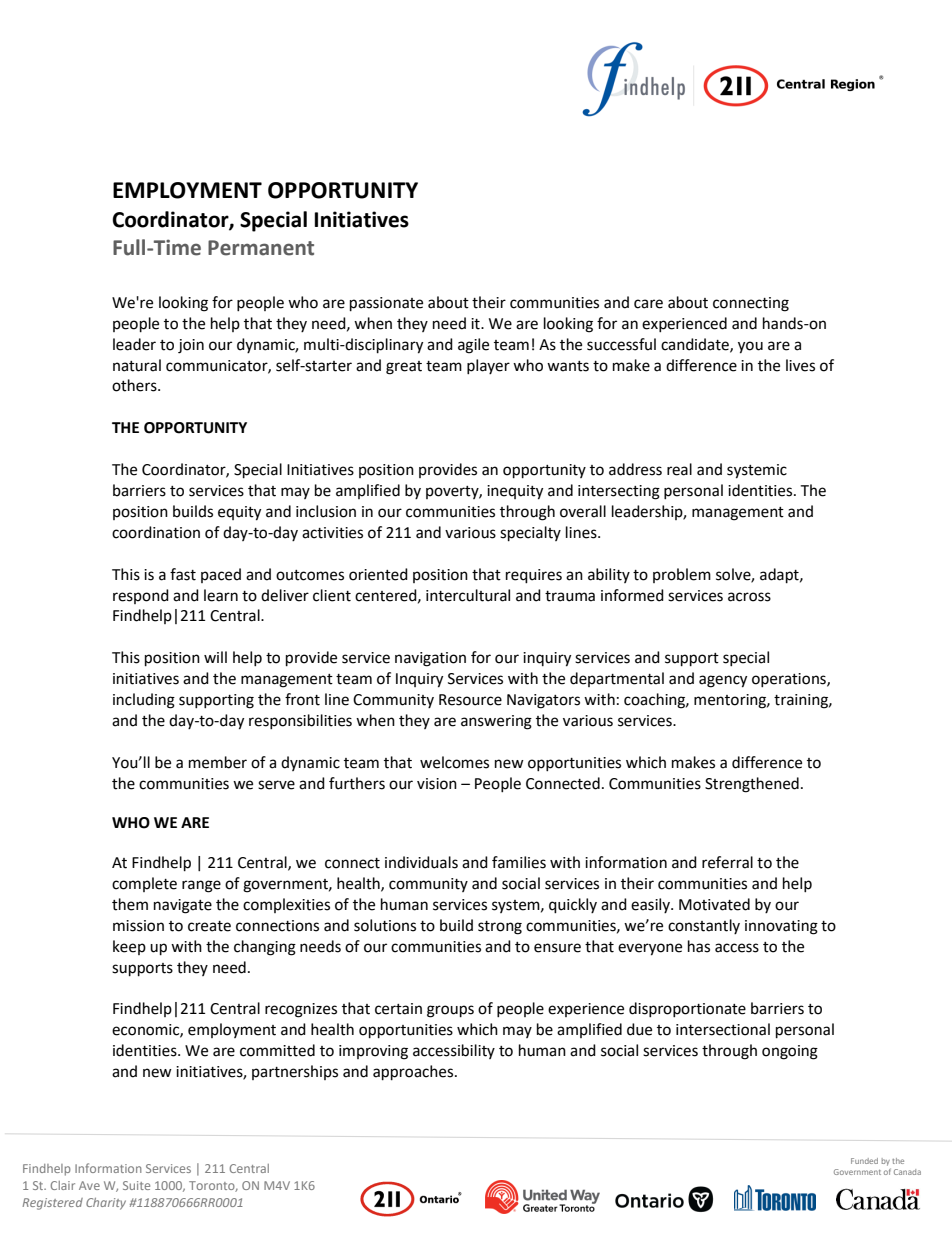 This screenshot has height=1233, width=952. What do you see at coordinates (136, 1185) in the screenshot?
I see `Suite` at bounding box center [136, 1185].
